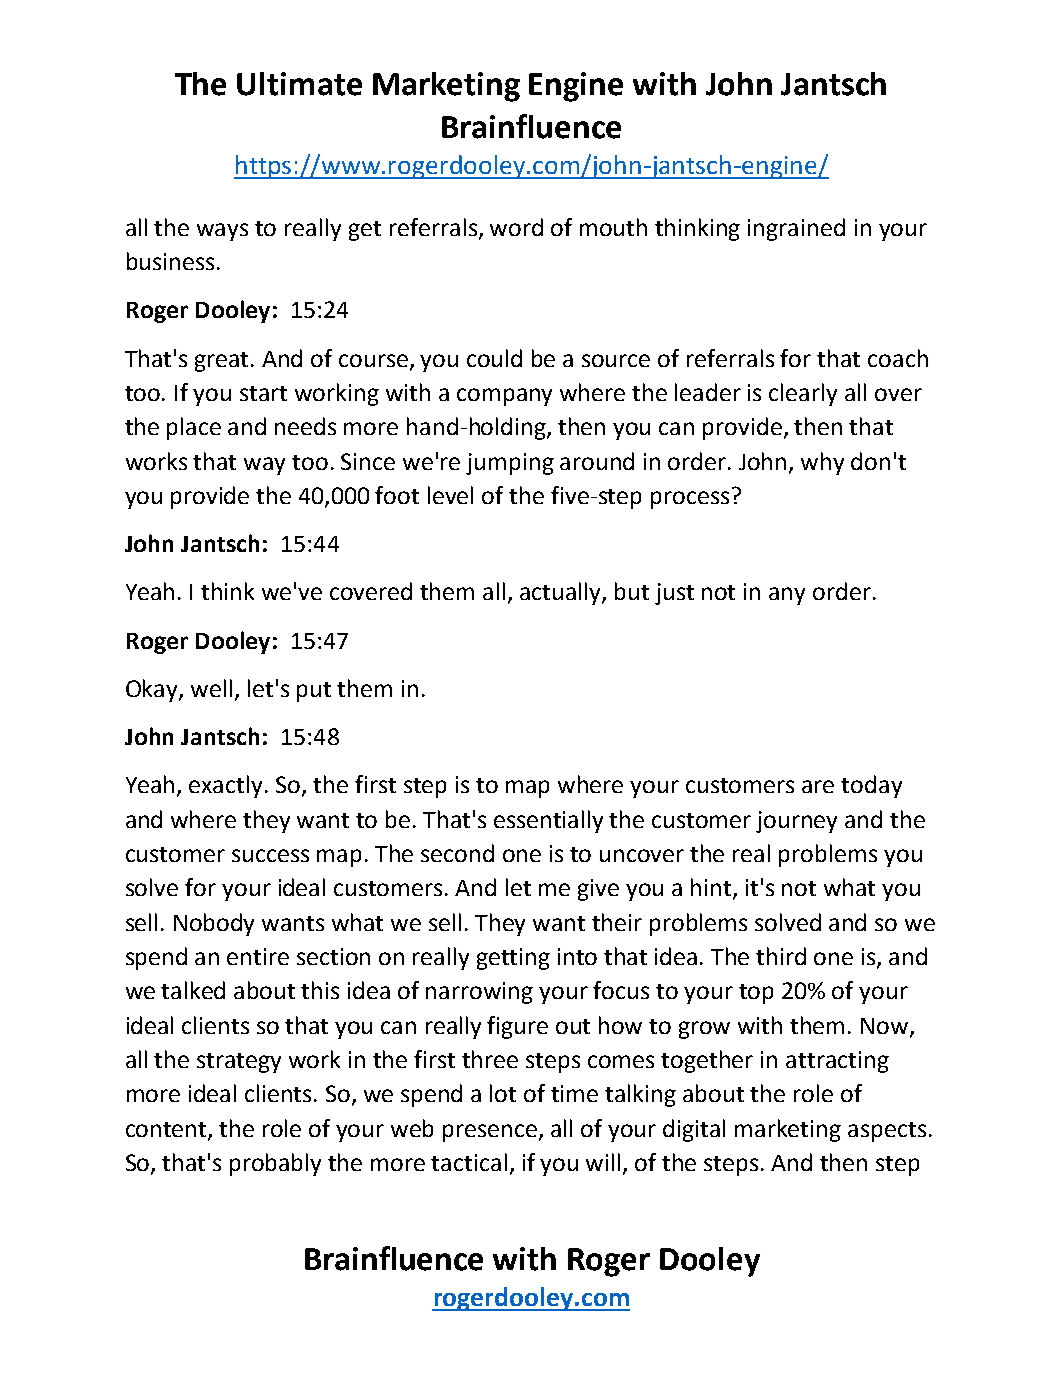 The height and width of the screenshot is (1376, 1063). I want to click on are, so click(818, 786).
